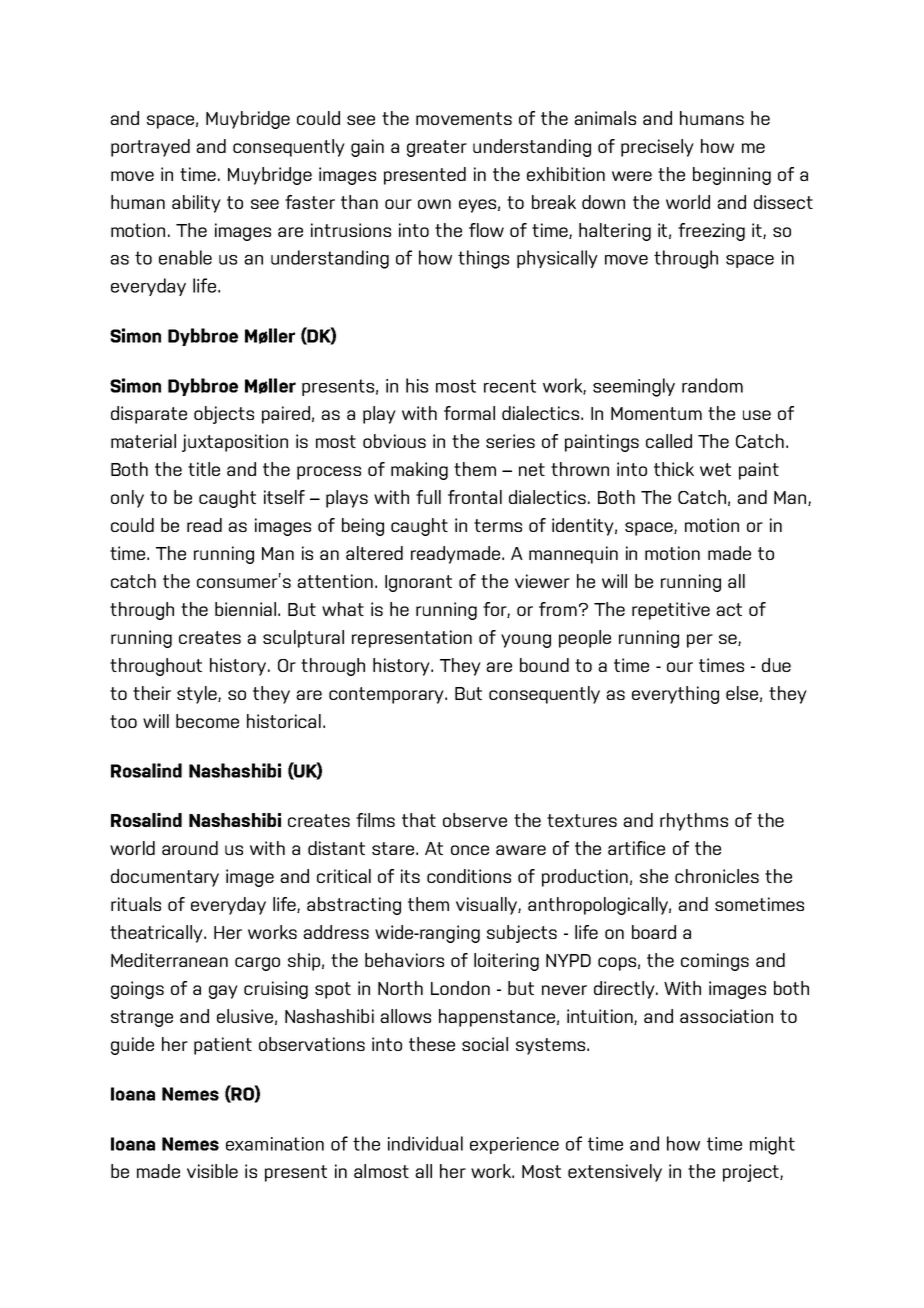  Describe the element at coordinates (712, 385) in the screenshot. I see `random` at that location.
